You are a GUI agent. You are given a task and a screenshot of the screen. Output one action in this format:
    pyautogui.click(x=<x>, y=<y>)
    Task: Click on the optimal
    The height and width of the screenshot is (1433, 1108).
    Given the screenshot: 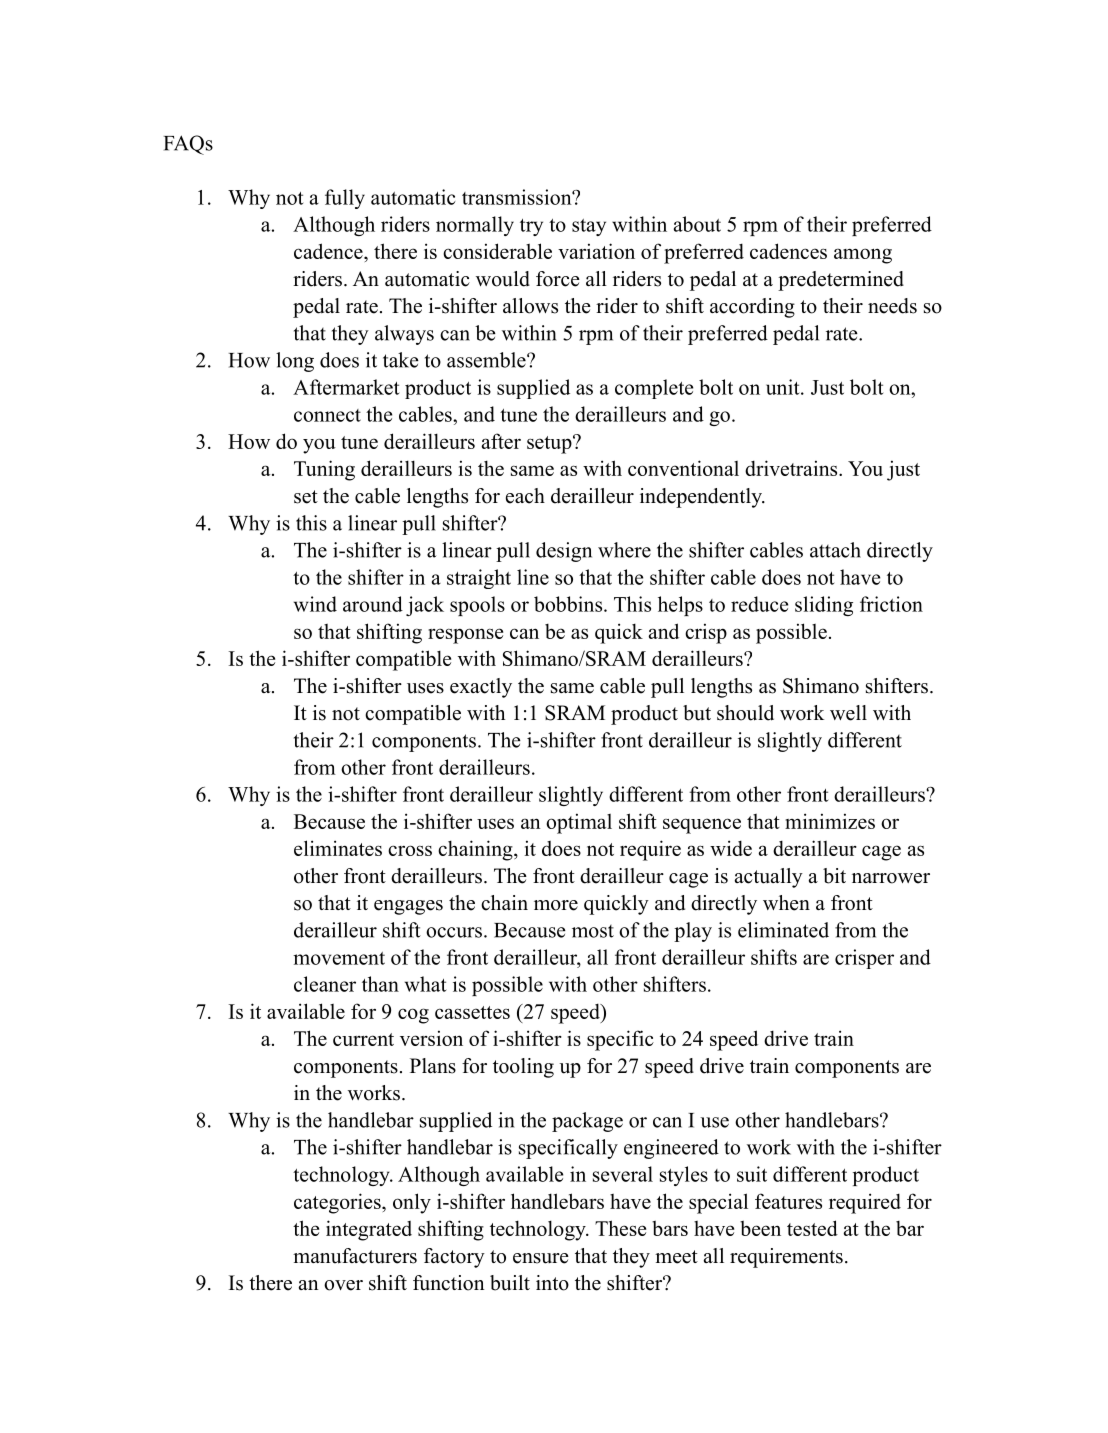 What is the action you would take?
    pyautogui.click(x=579, y=823)
